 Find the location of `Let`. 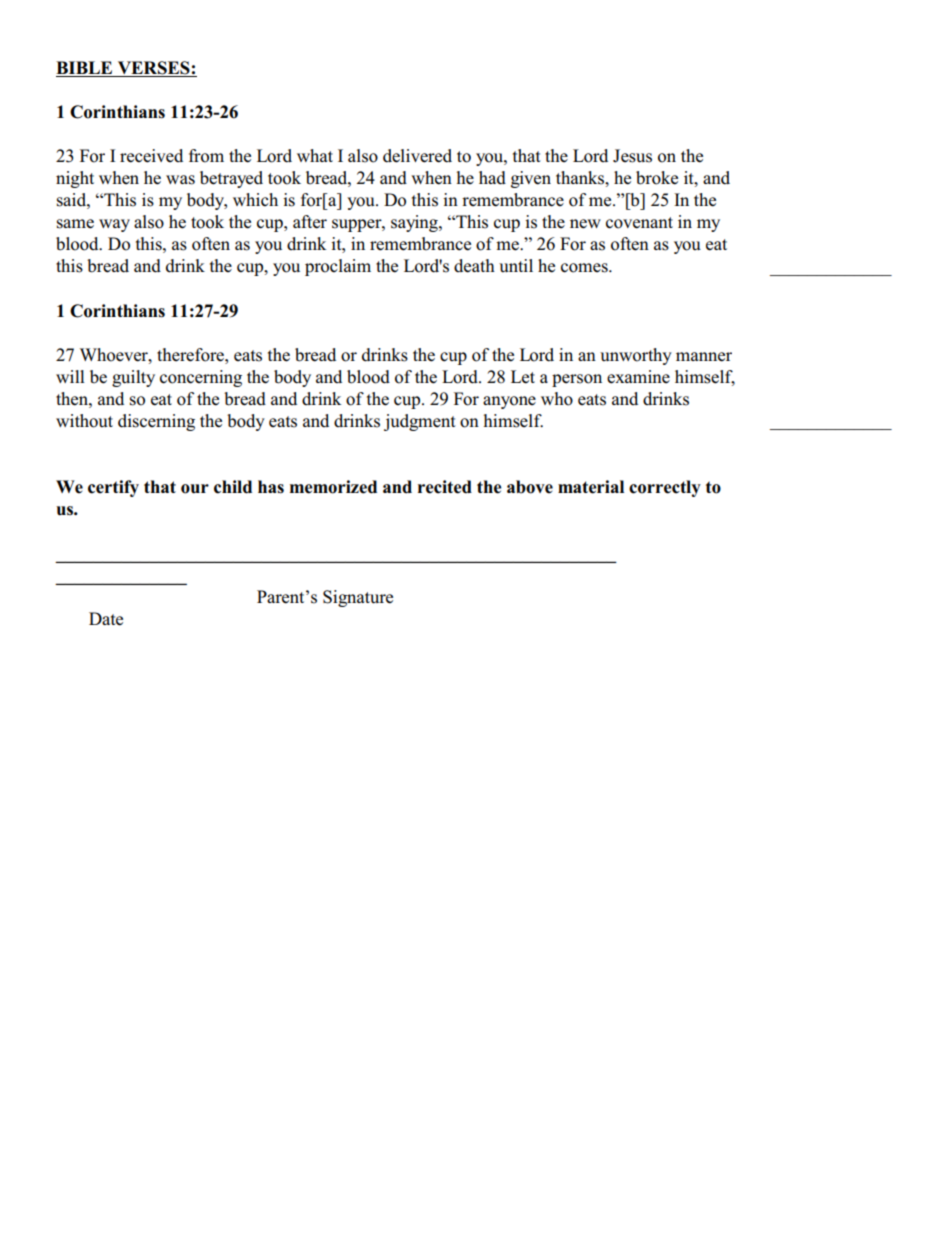

Let is located at coordinates (523, 377).
